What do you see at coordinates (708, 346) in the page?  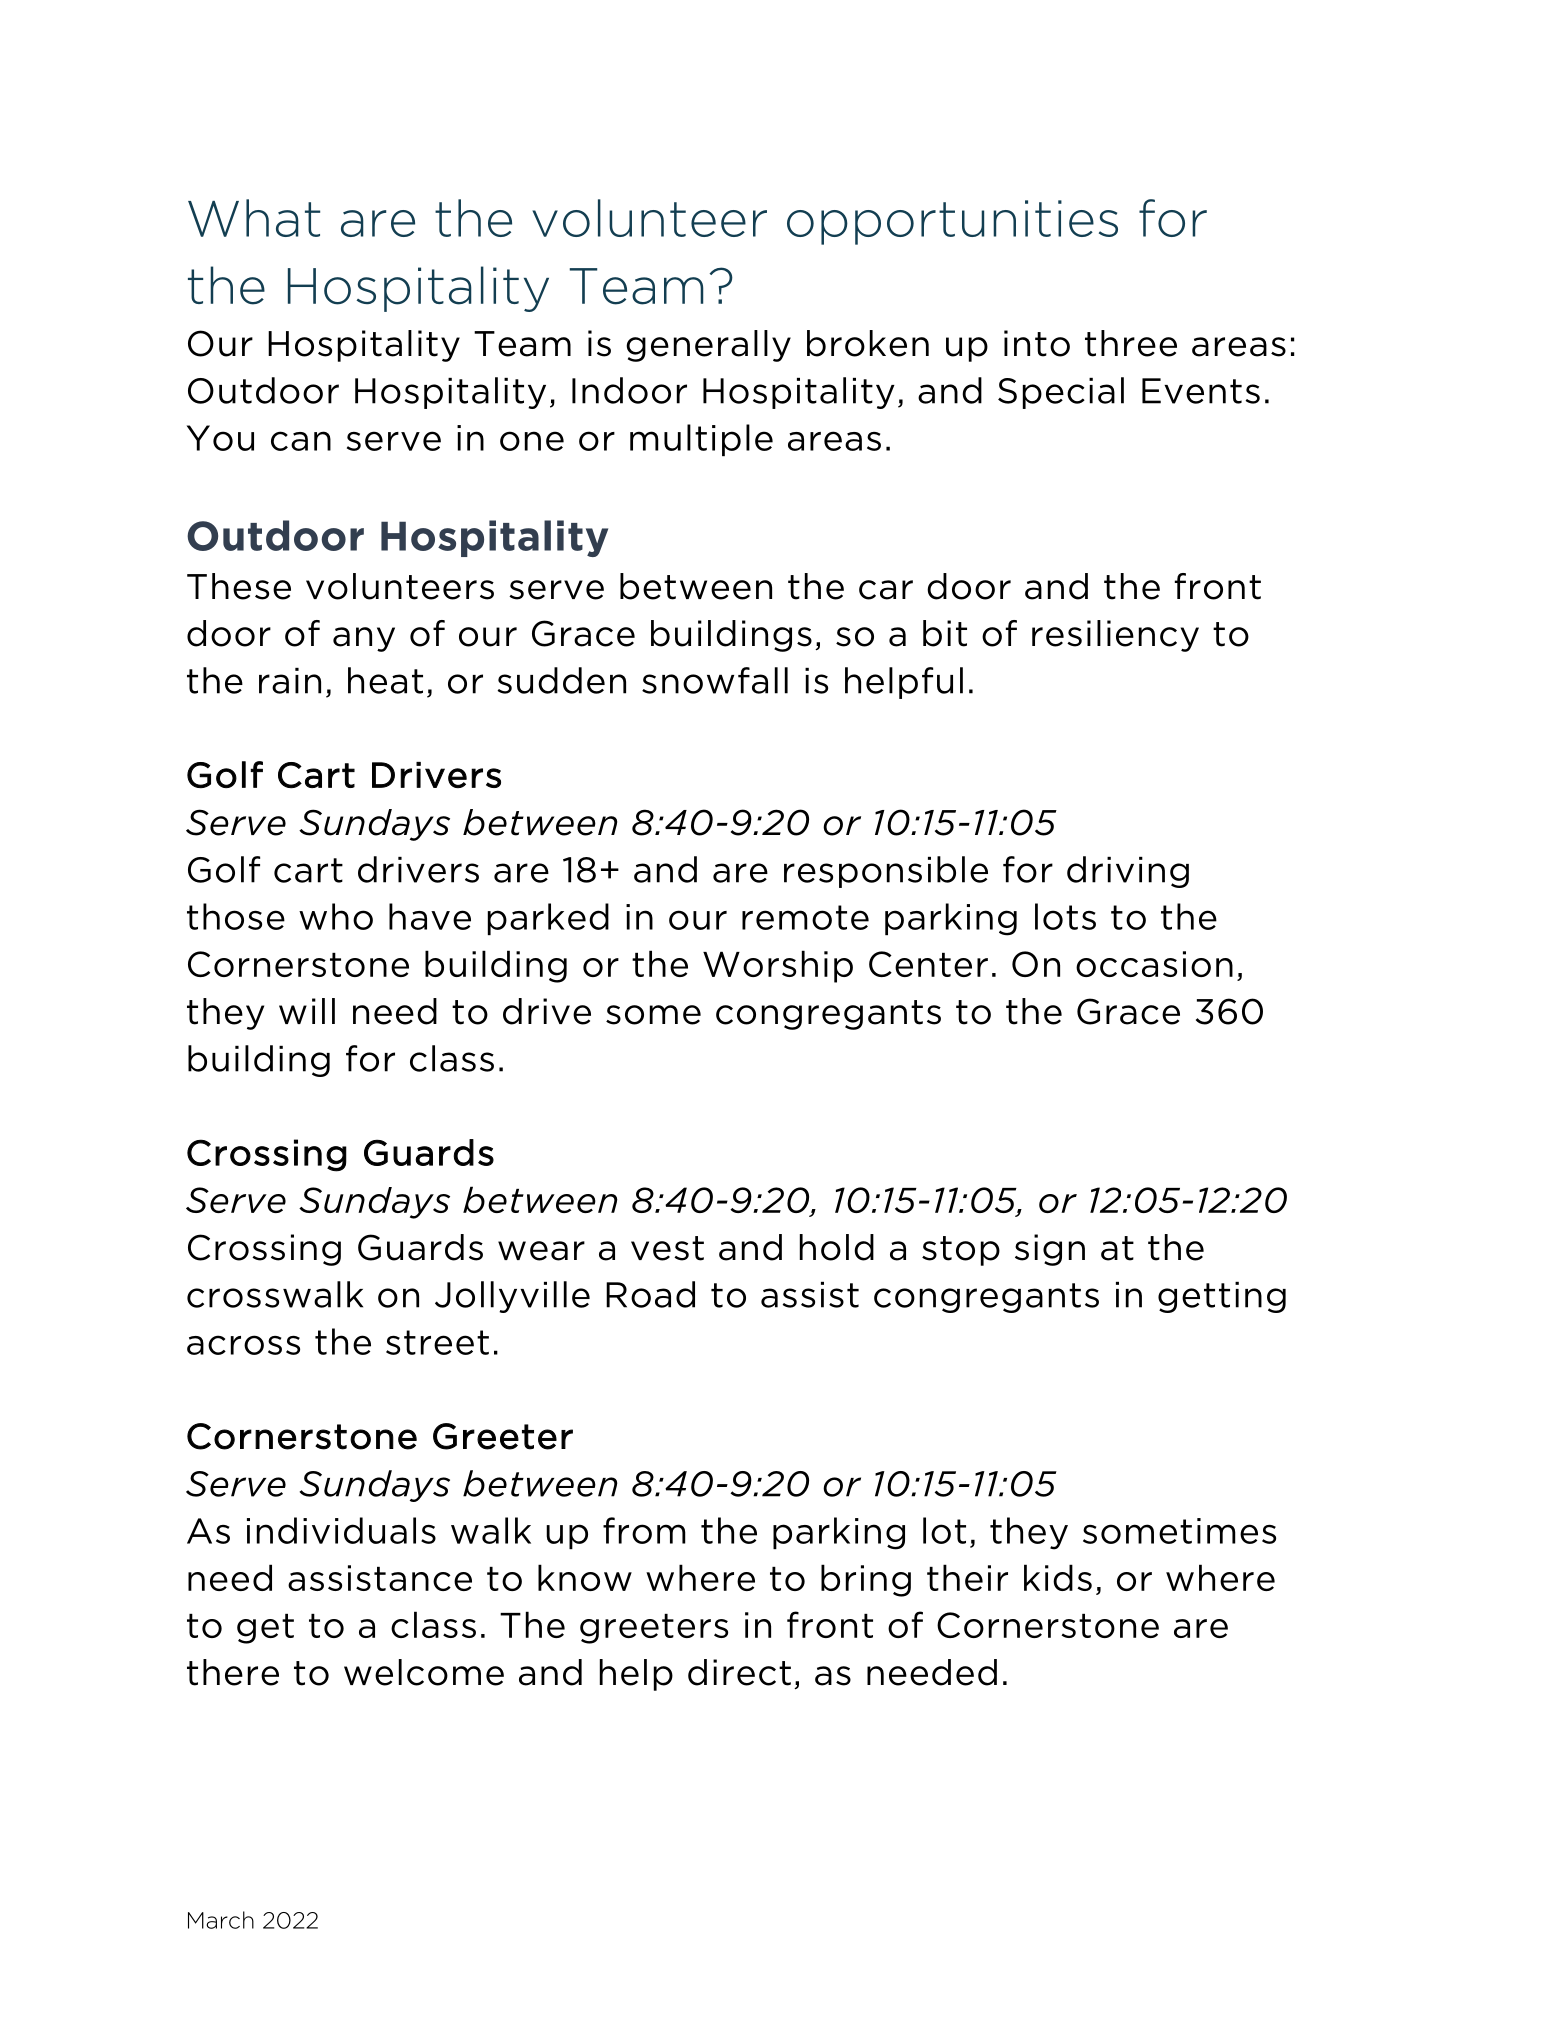 I see `generally` at bounding box center [708, 346].
